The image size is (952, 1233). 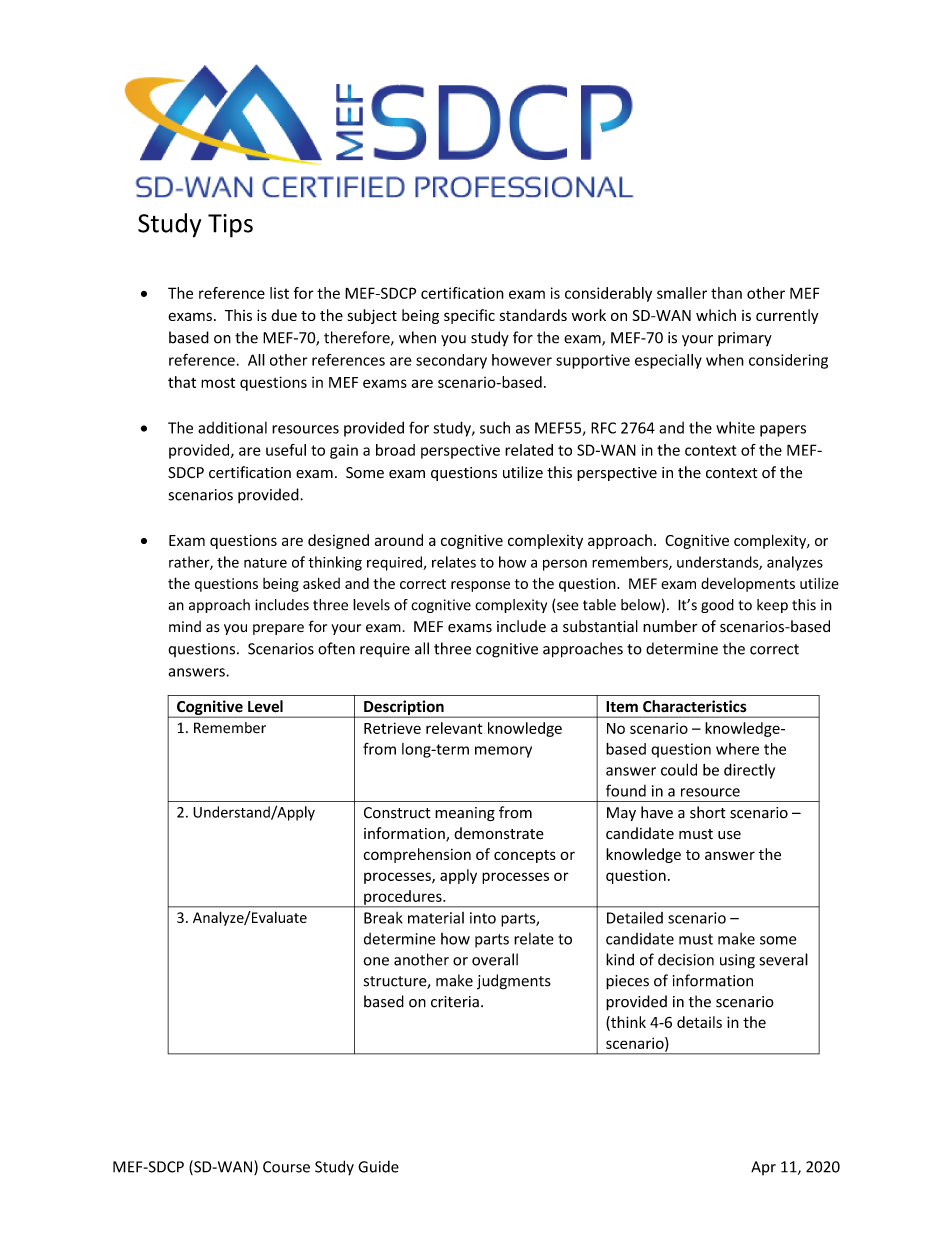 I want to click on Course, so click(x=286, y=1167).
